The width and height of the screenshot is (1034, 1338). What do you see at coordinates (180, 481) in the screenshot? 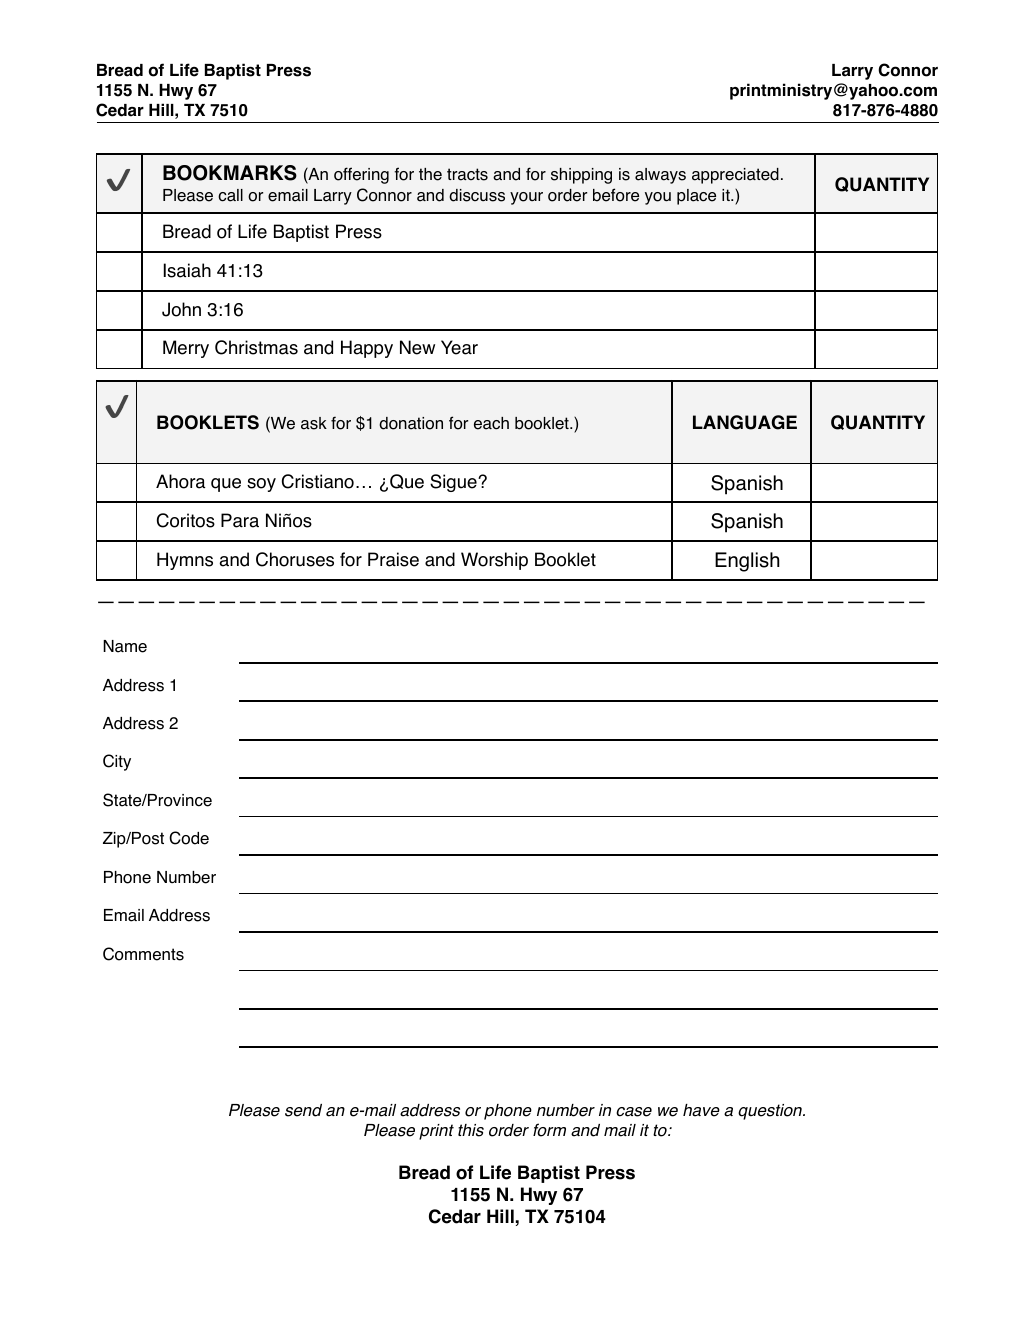
I see `Ahora` at bounding box center [180, 481].
